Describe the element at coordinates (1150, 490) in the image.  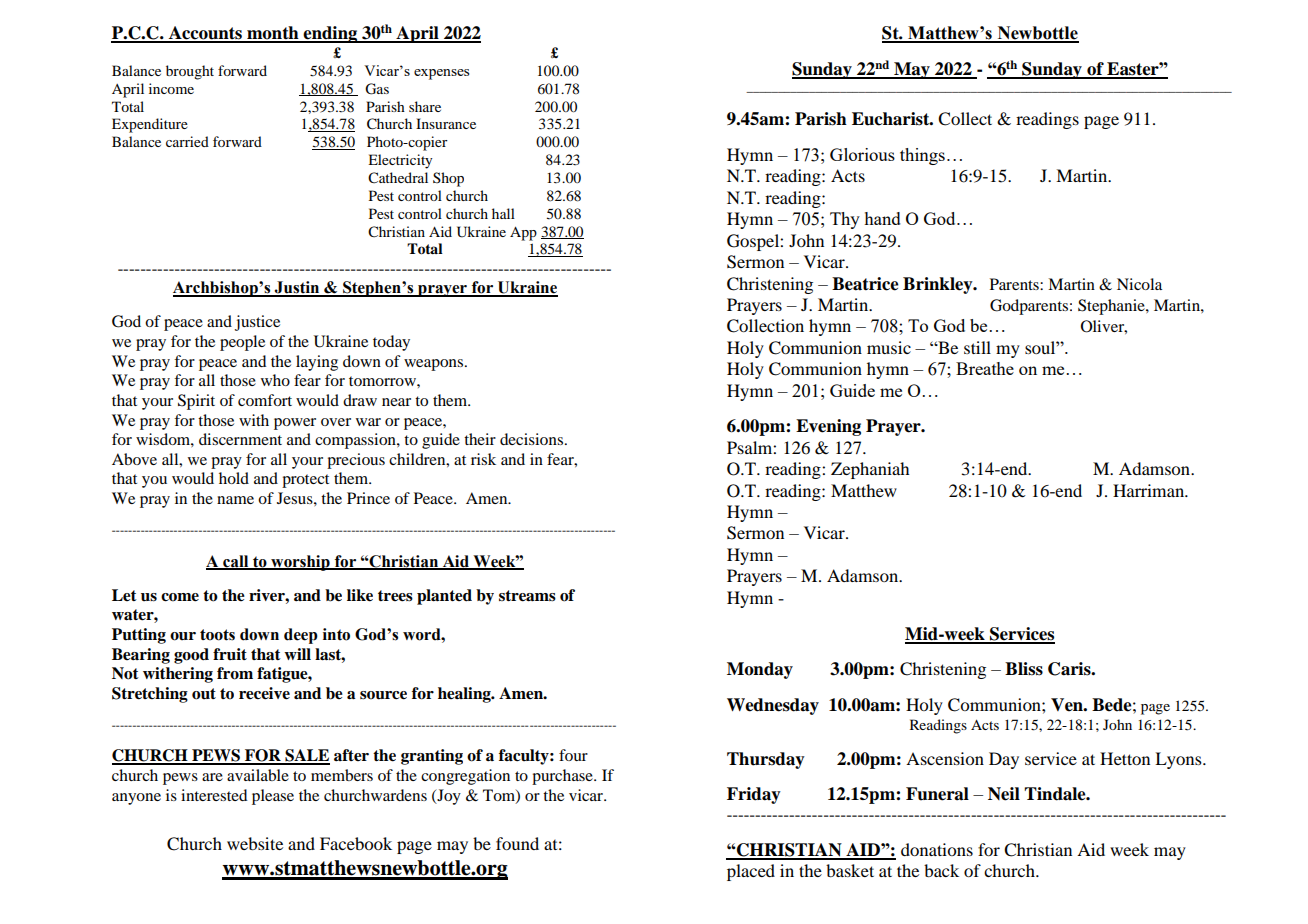
I see `Harriman` at that location.
